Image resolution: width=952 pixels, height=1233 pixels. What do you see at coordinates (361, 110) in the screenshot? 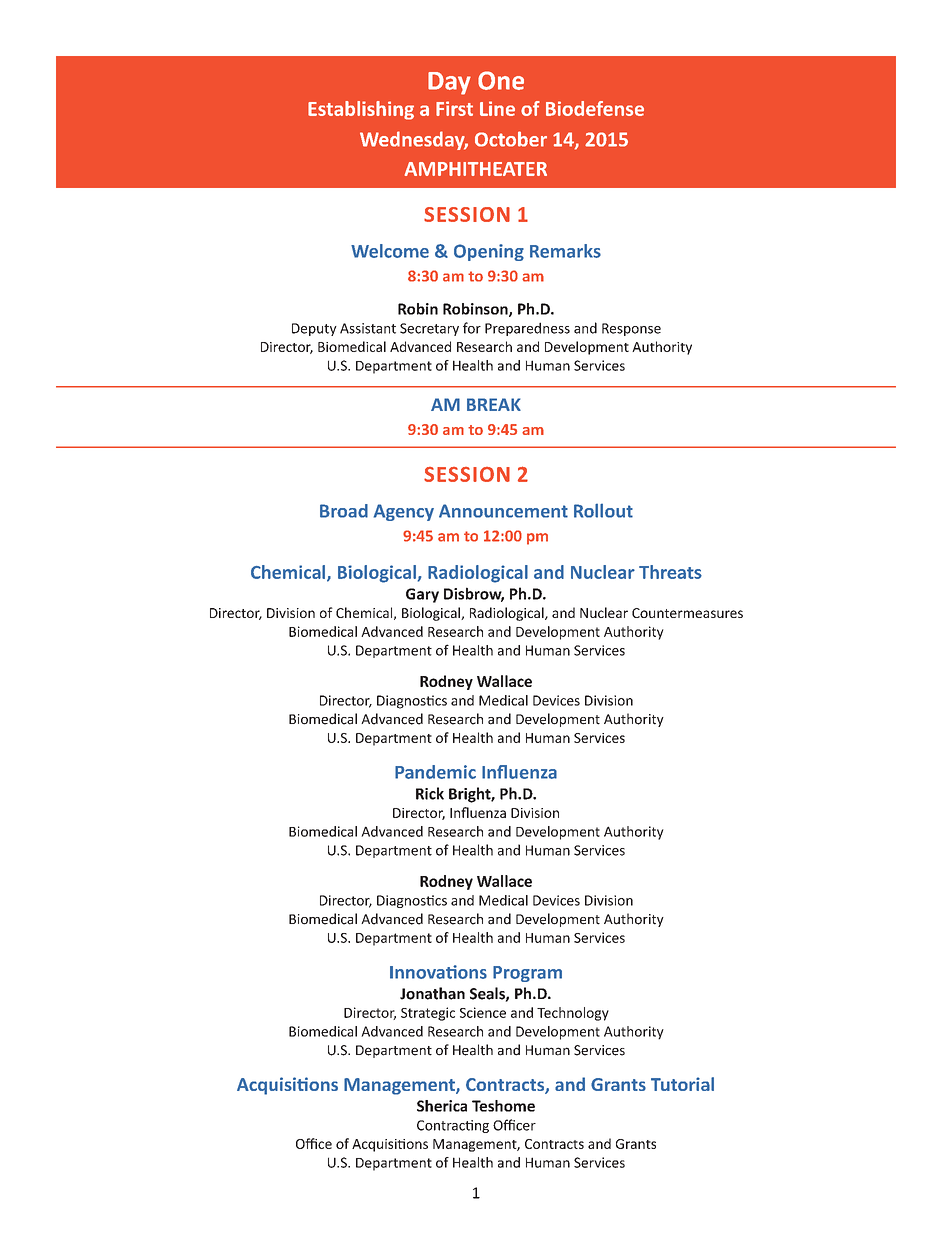
I see `Establishing` at bounding box center [361, 110].
